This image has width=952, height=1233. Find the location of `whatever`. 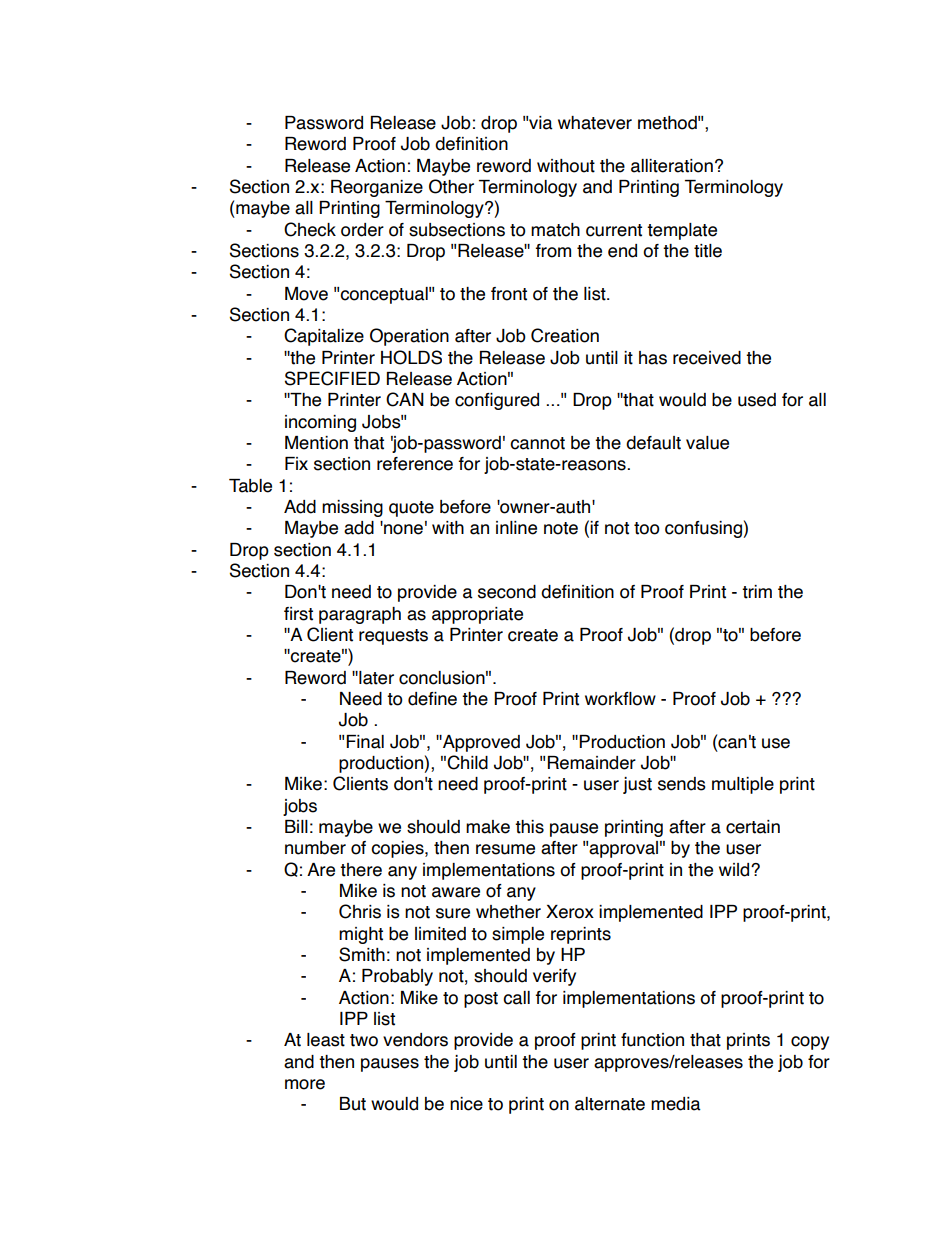

whatever is located at coordinates (595, 123).
